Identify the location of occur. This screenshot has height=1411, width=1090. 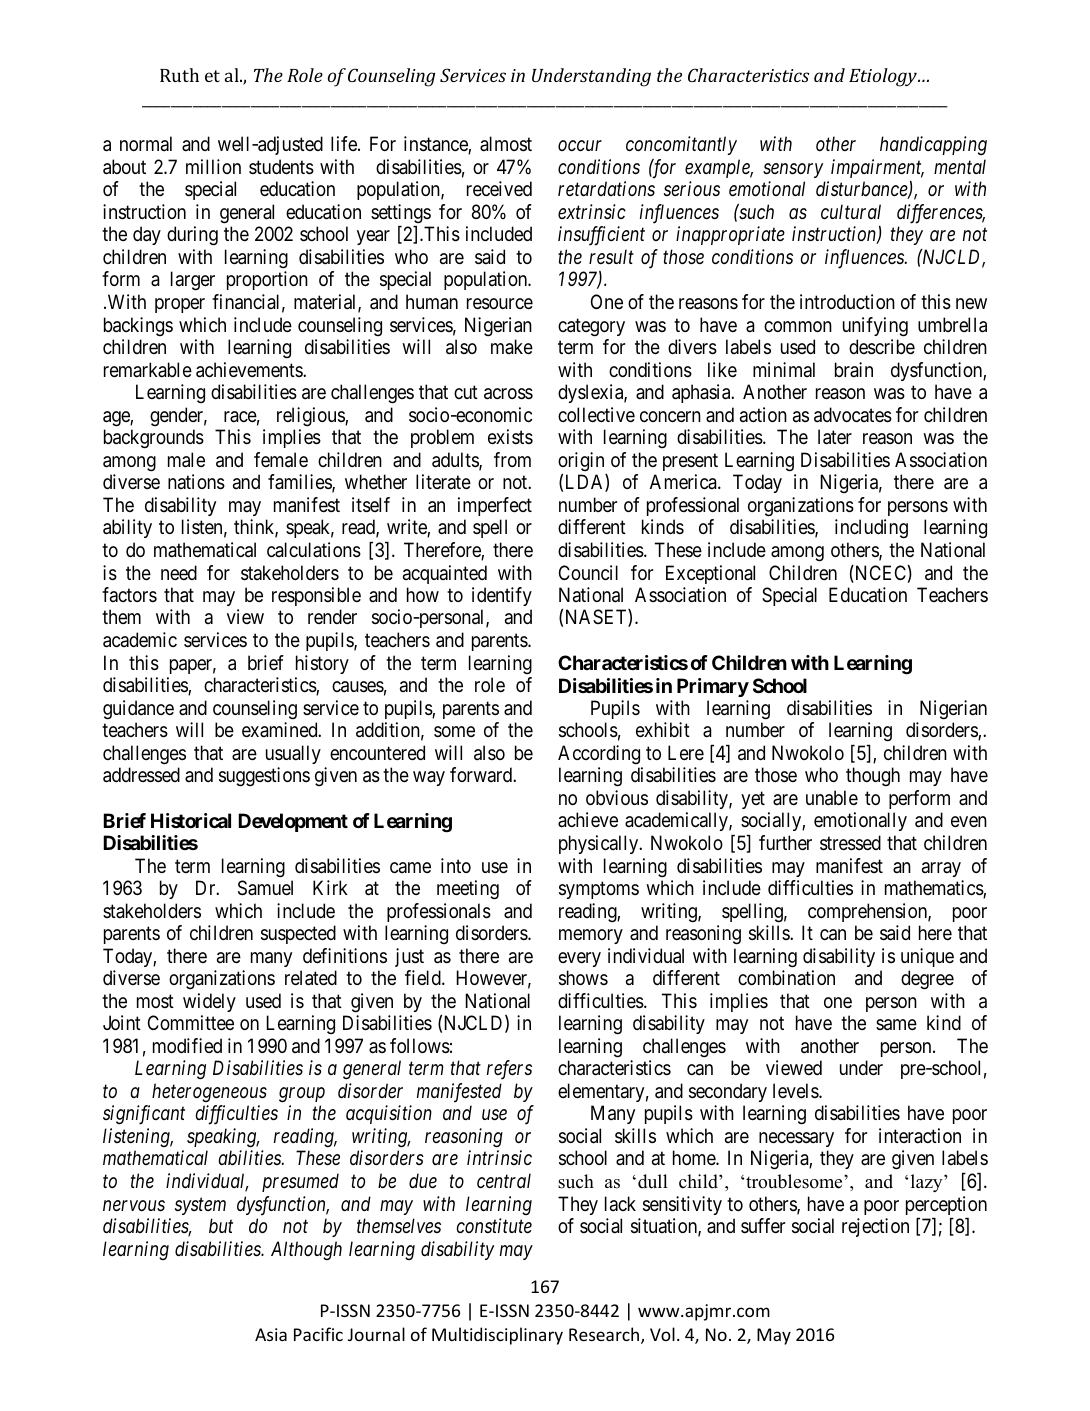
(580, 146).
